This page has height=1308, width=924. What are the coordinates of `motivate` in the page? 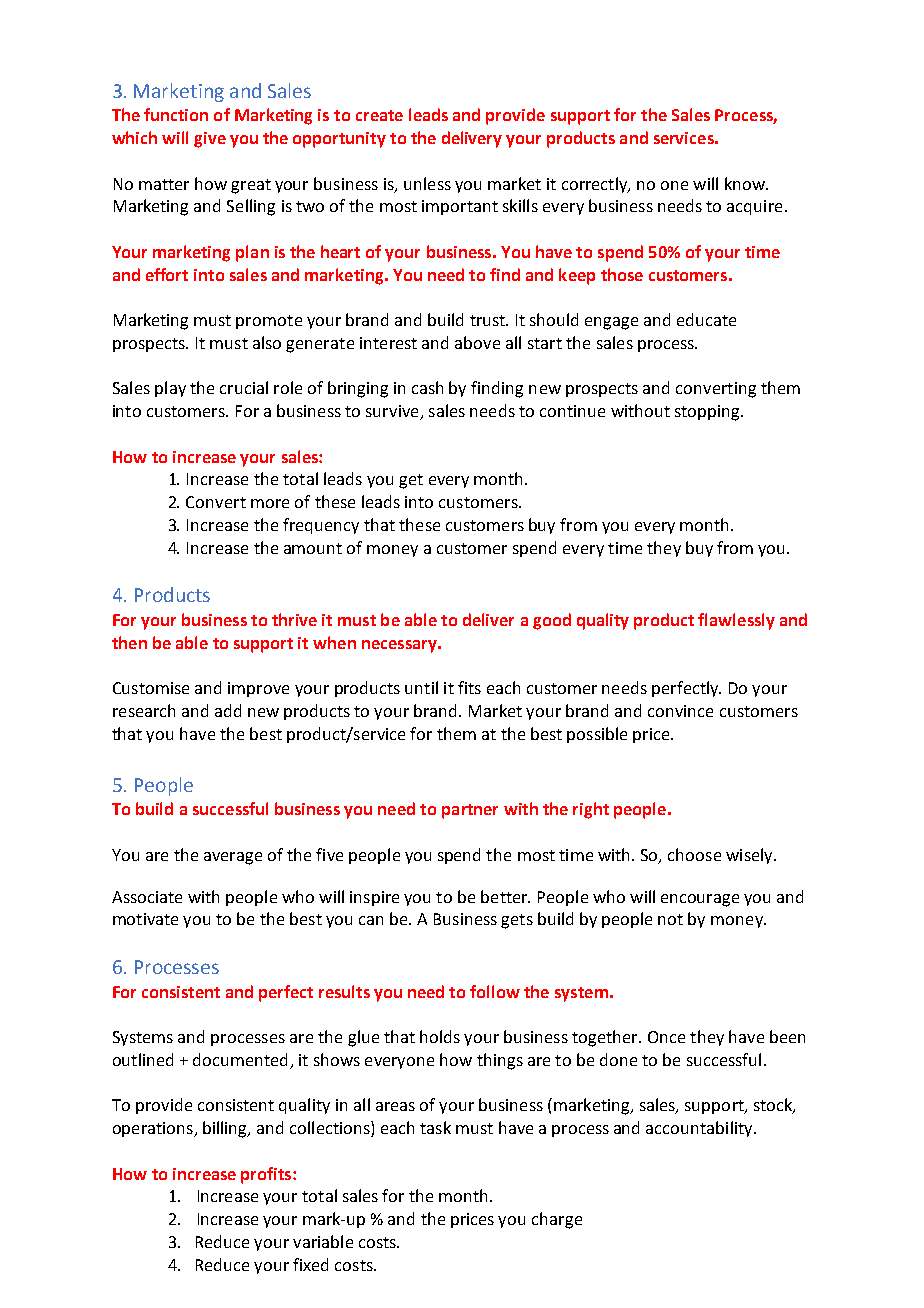 It's located at (145, 919).
